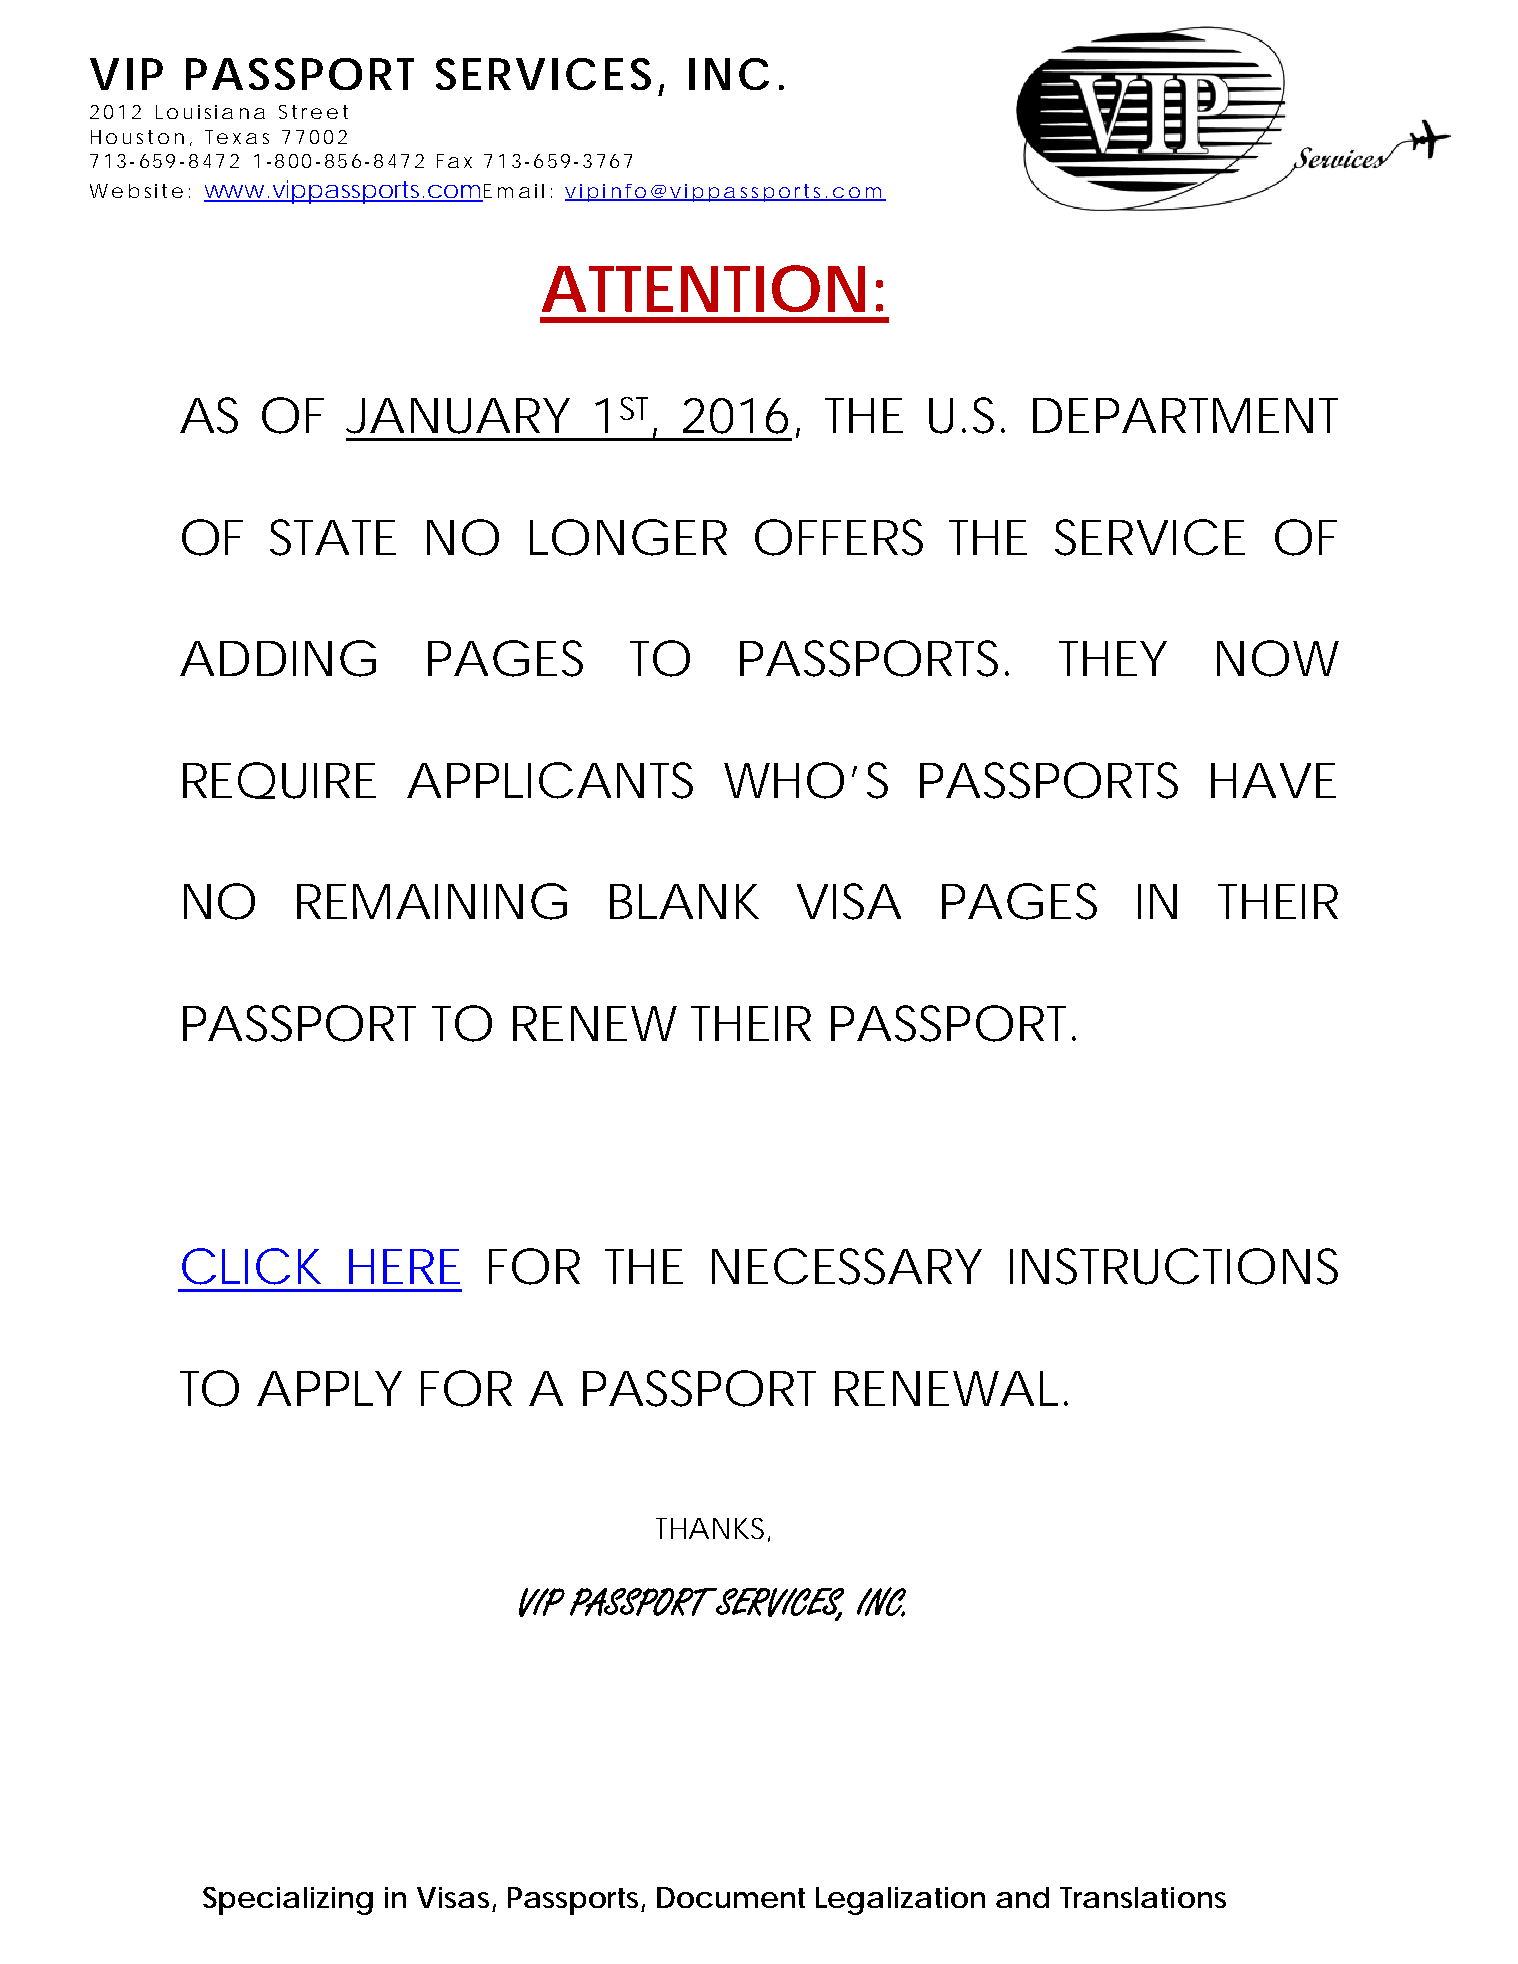 The image size is (1518, 1964). Describe the element at coordinates (731, 1897) in the screenshot. I see `Document` at that location.
